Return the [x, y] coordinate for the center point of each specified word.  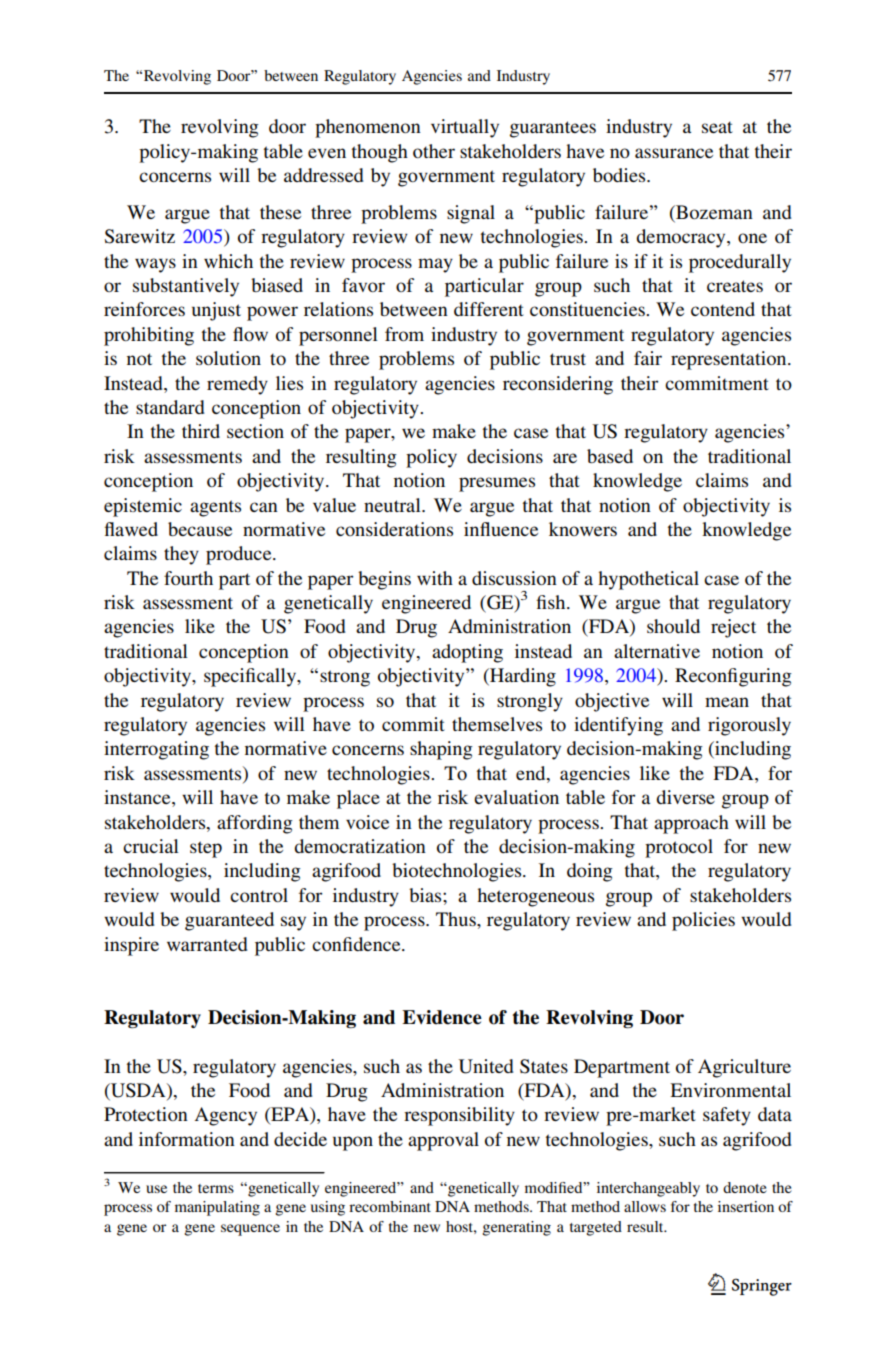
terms [216, 1188]
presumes [497, 484]
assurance [674, 153]
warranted [207, 944]
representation [730, 360]
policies [703, 921]
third [201, 431]
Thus [457, 919]
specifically [251, 677]
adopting [467, 653]
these [280, 212]
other [434, 151]
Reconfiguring [733, 677]
